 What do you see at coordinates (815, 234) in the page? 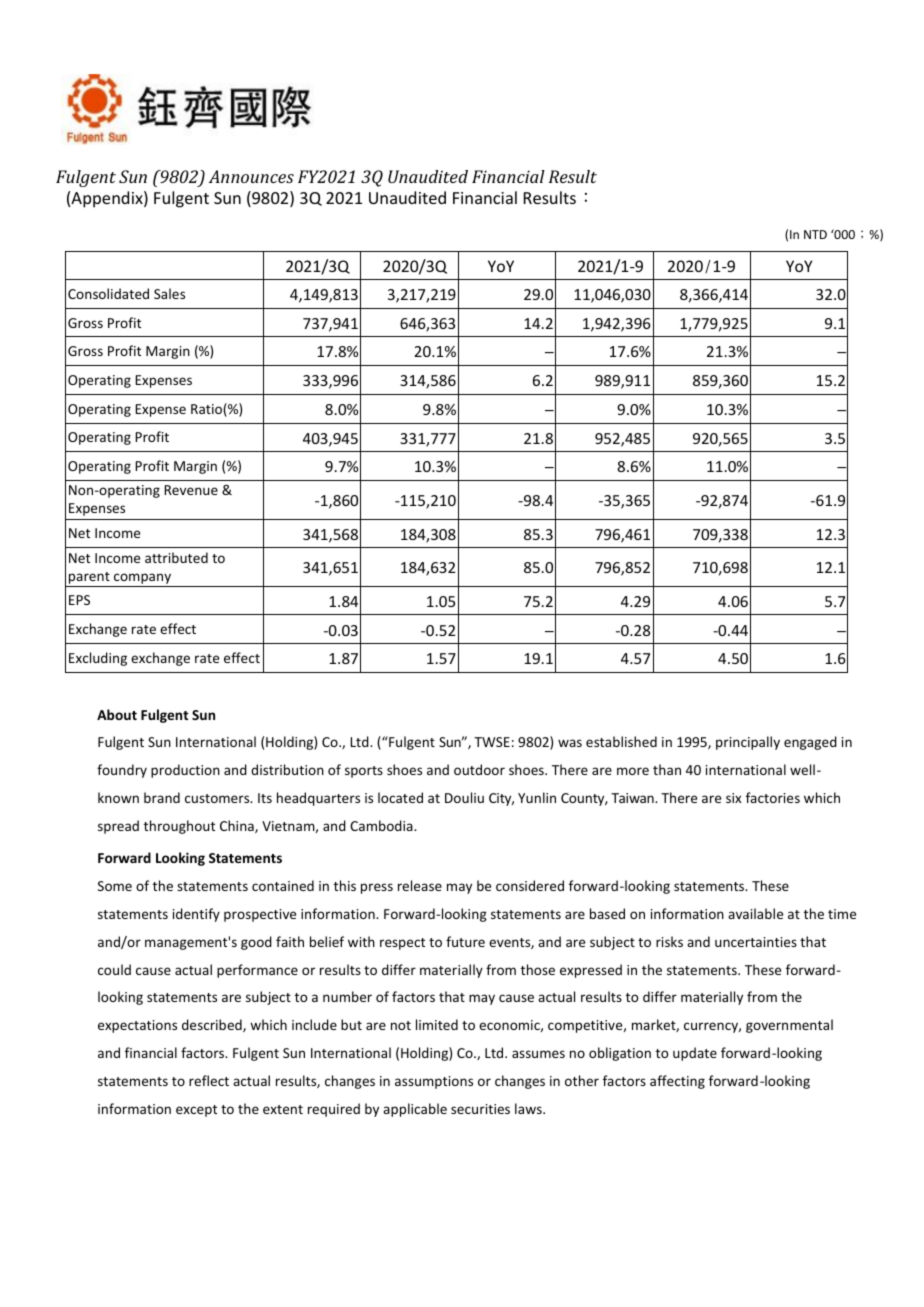
I see `NTD` at bounding box center [815, 234].
